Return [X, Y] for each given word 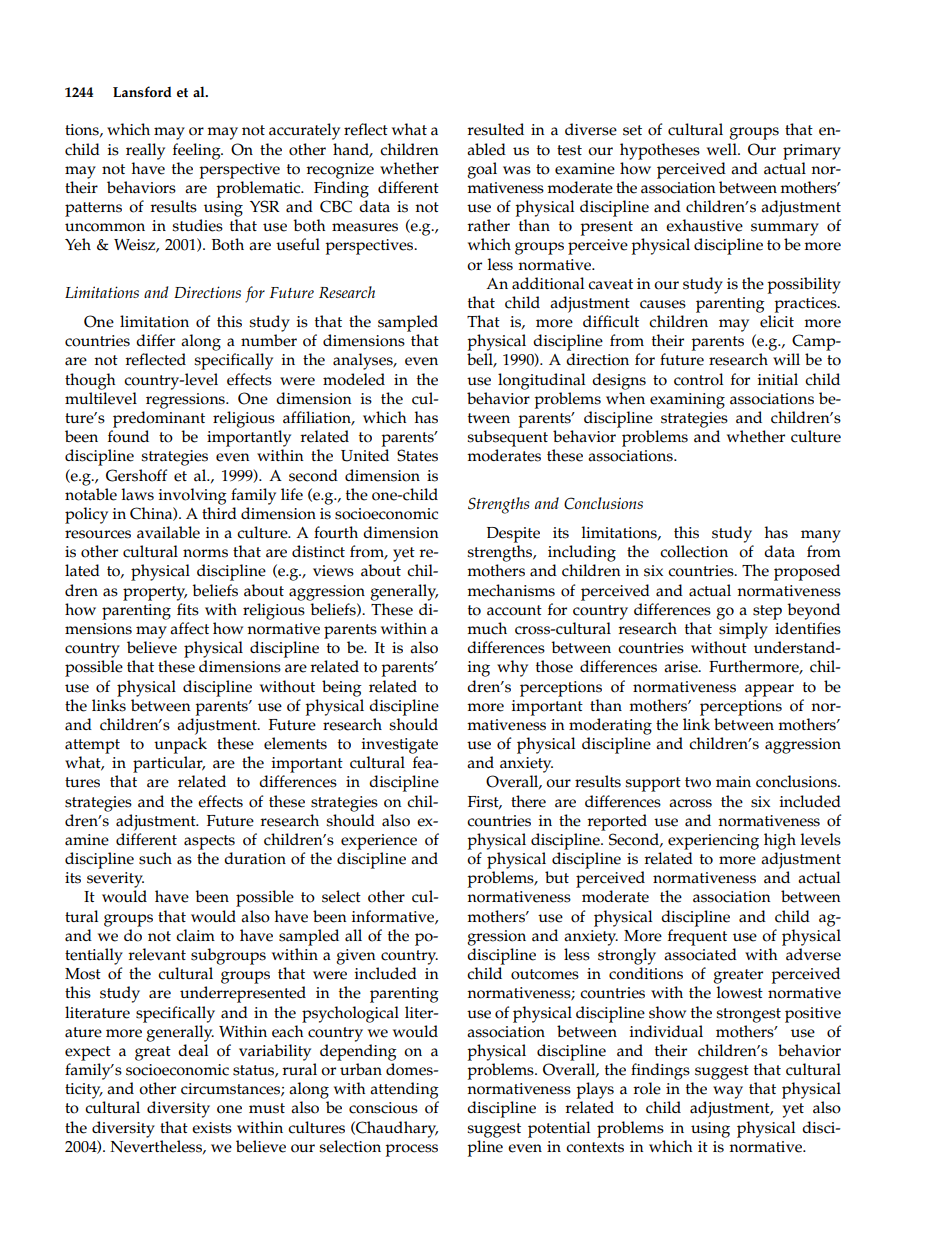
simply [743, 630]
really [145, 151]
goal [482, 170]
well [723, 149]
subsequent [507, 438]
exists [212, 1128]
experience [379, 842]
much [487, 628]
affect [189, 628]
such [155, 858]
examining [687, 401]
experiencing [713, 842]
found [128, 436]
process [411, 1150]
